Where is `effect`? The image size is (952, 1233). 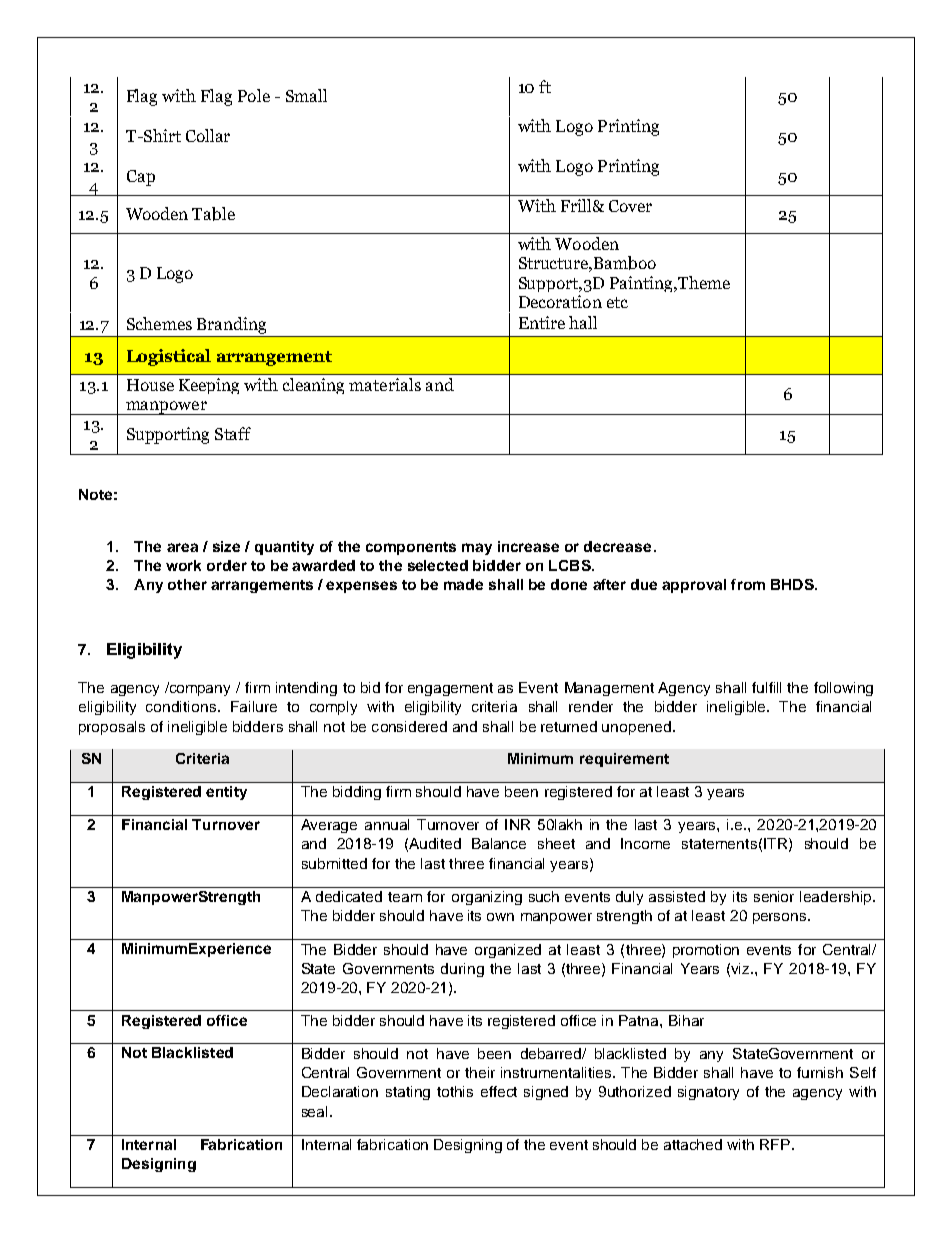
effect is located at coordinates (499, 1091).
